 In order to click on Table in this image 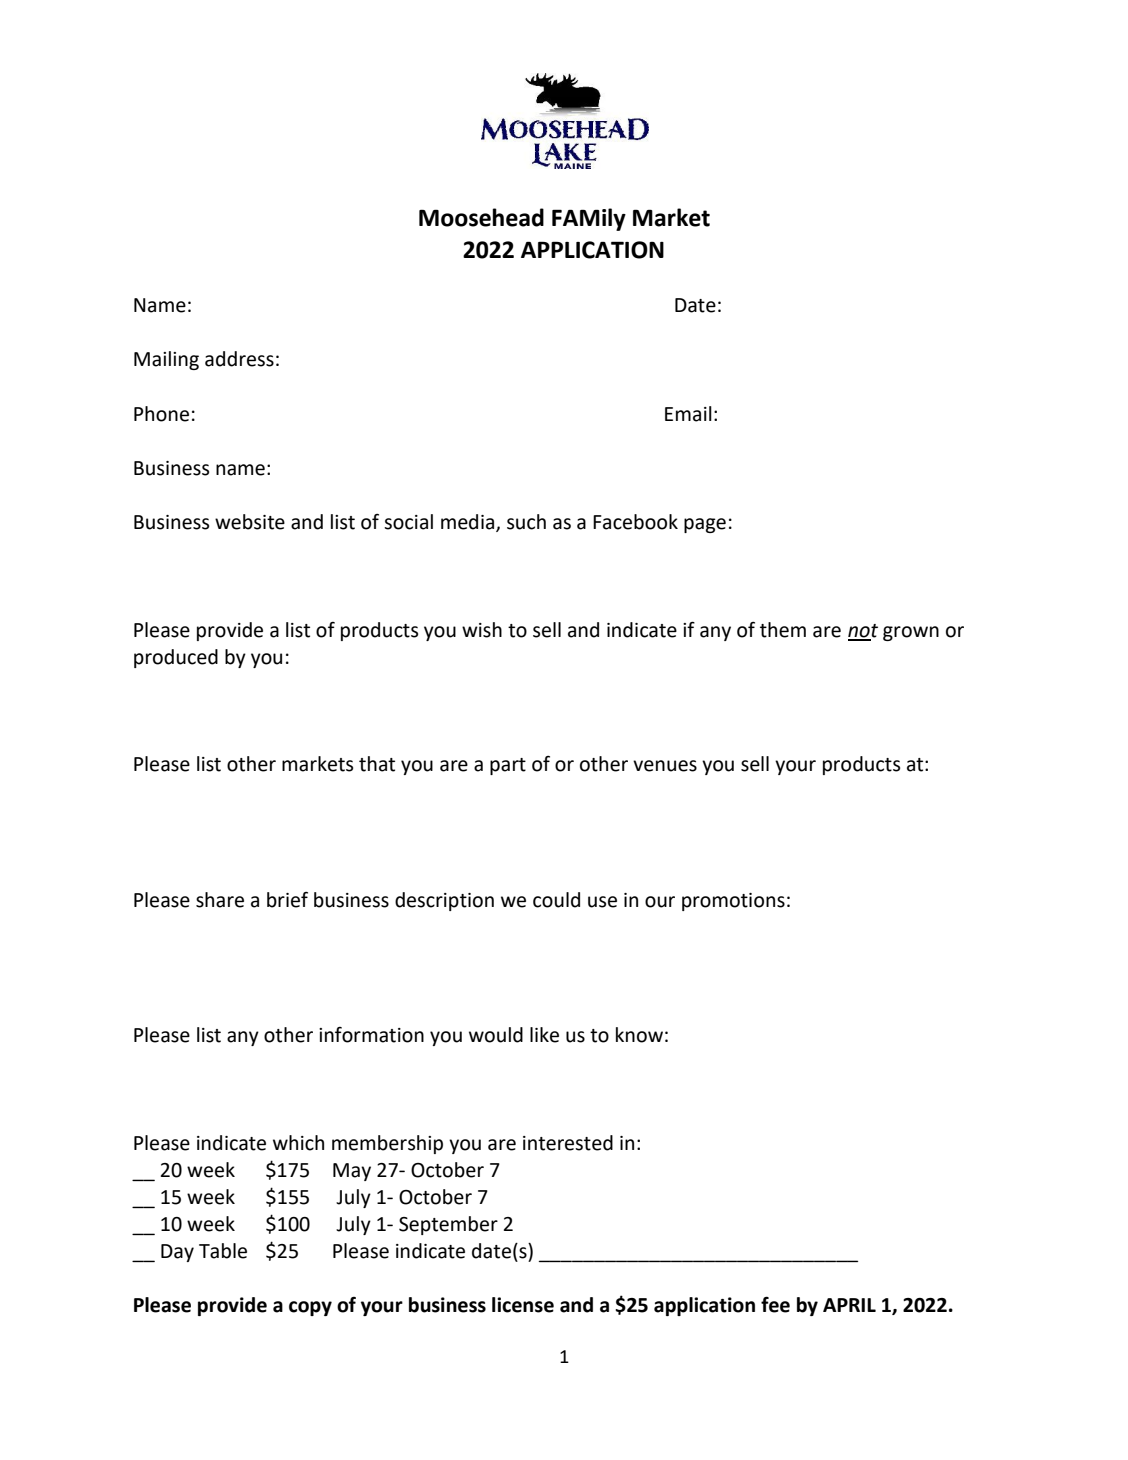, I will do `click(223, 1251)`.
